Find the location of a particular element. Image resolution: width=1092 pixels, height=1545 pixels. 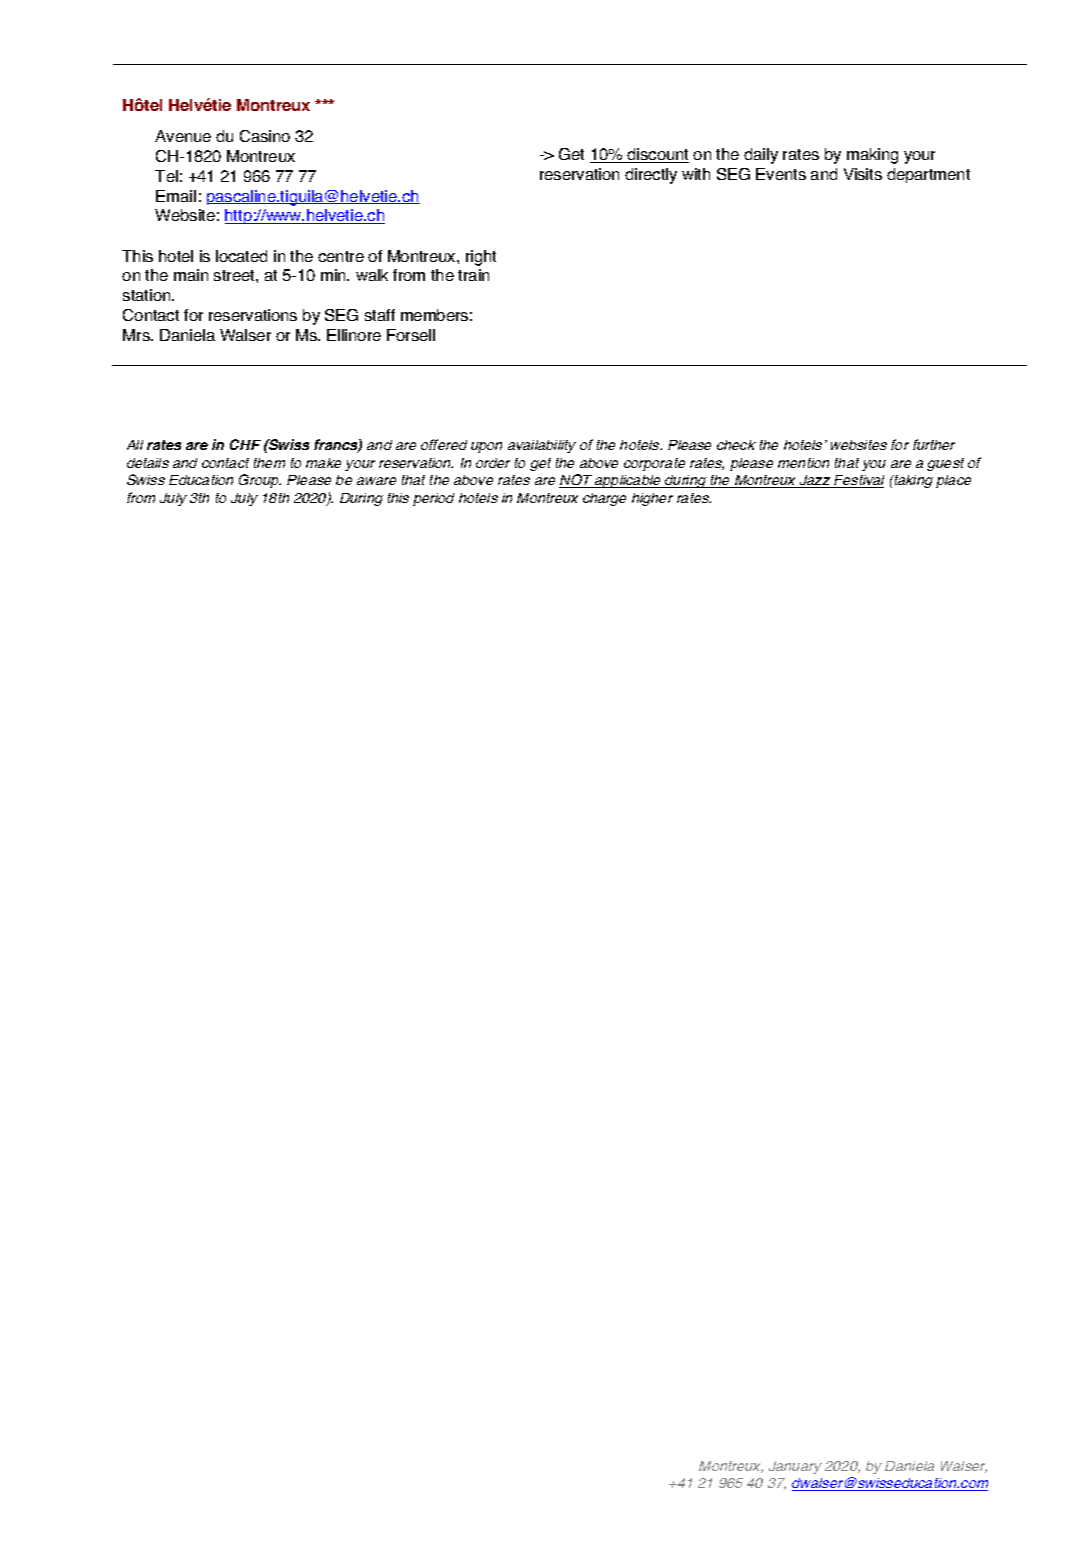

Casino is located at coordinates (265, 136).
